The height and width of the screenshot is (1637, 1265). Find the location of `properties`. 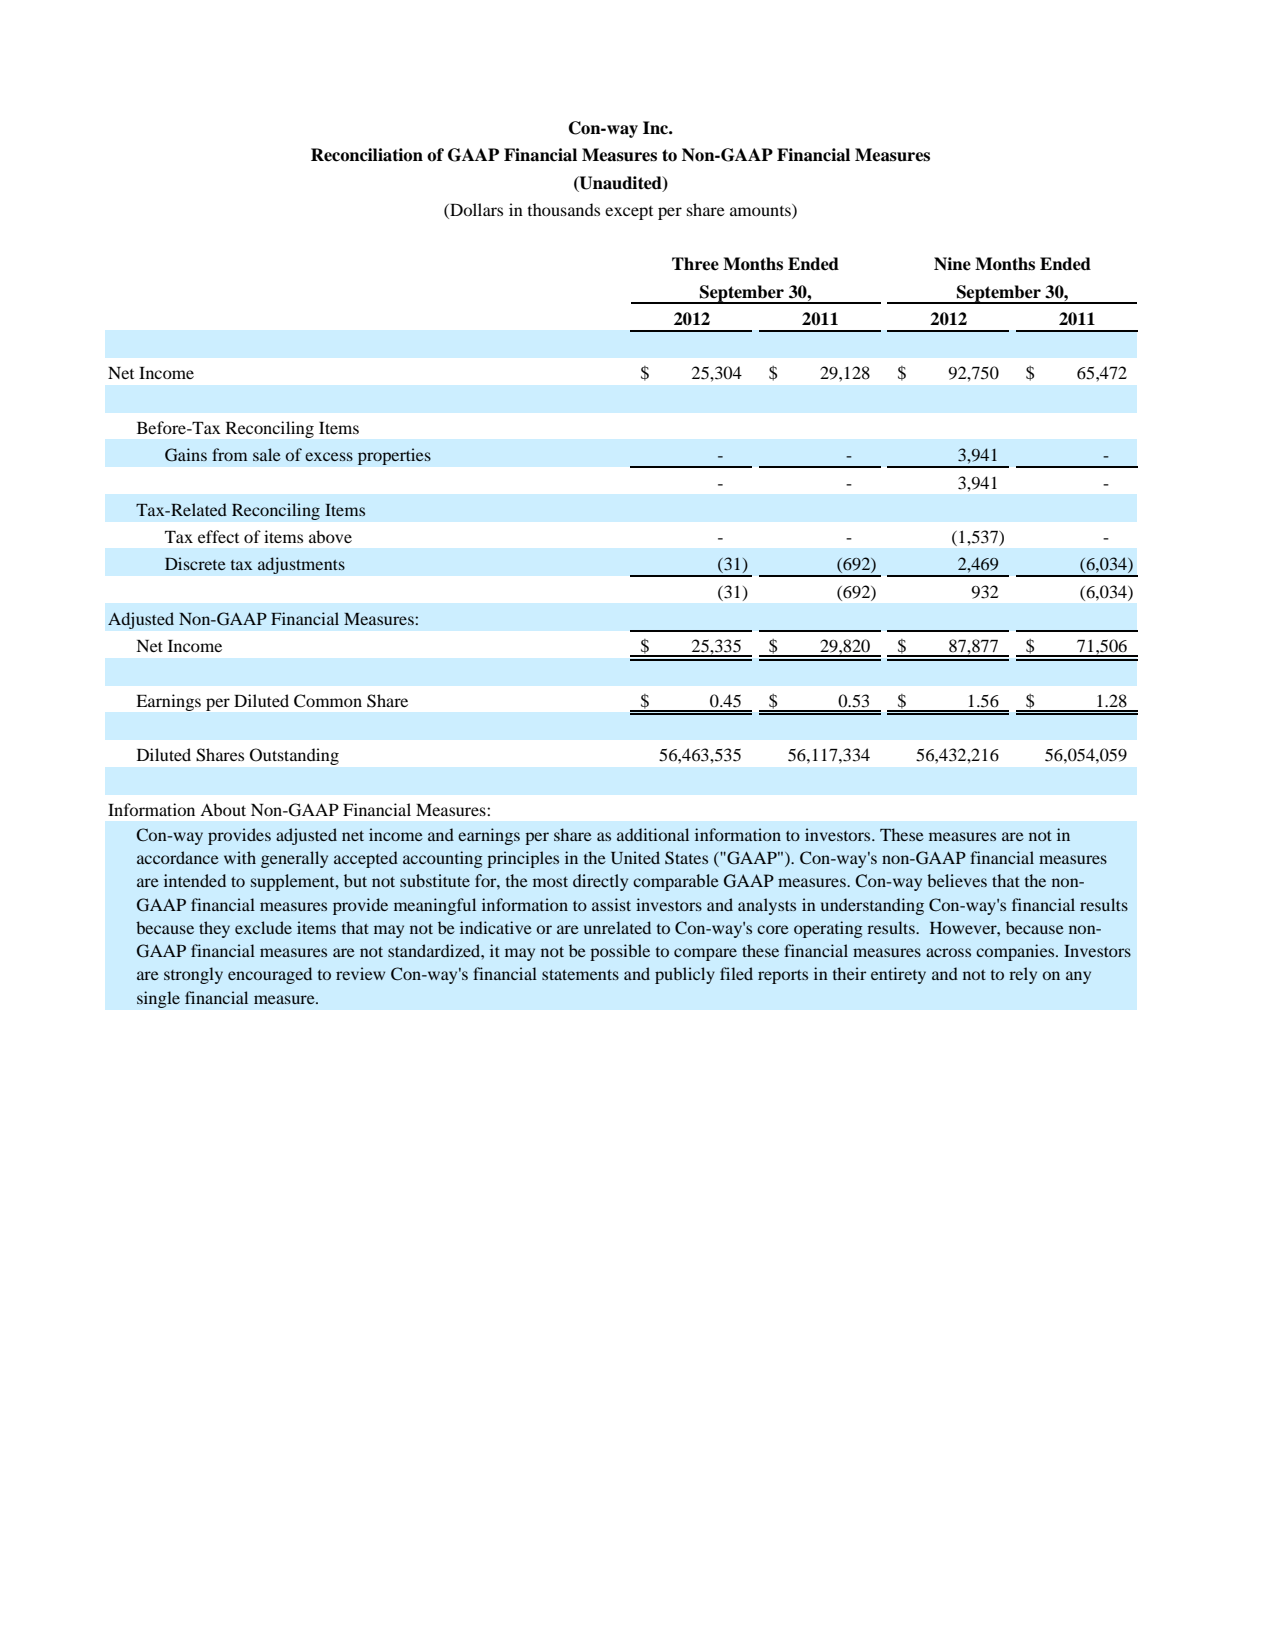

properties is located at coordinates (394, 456).
